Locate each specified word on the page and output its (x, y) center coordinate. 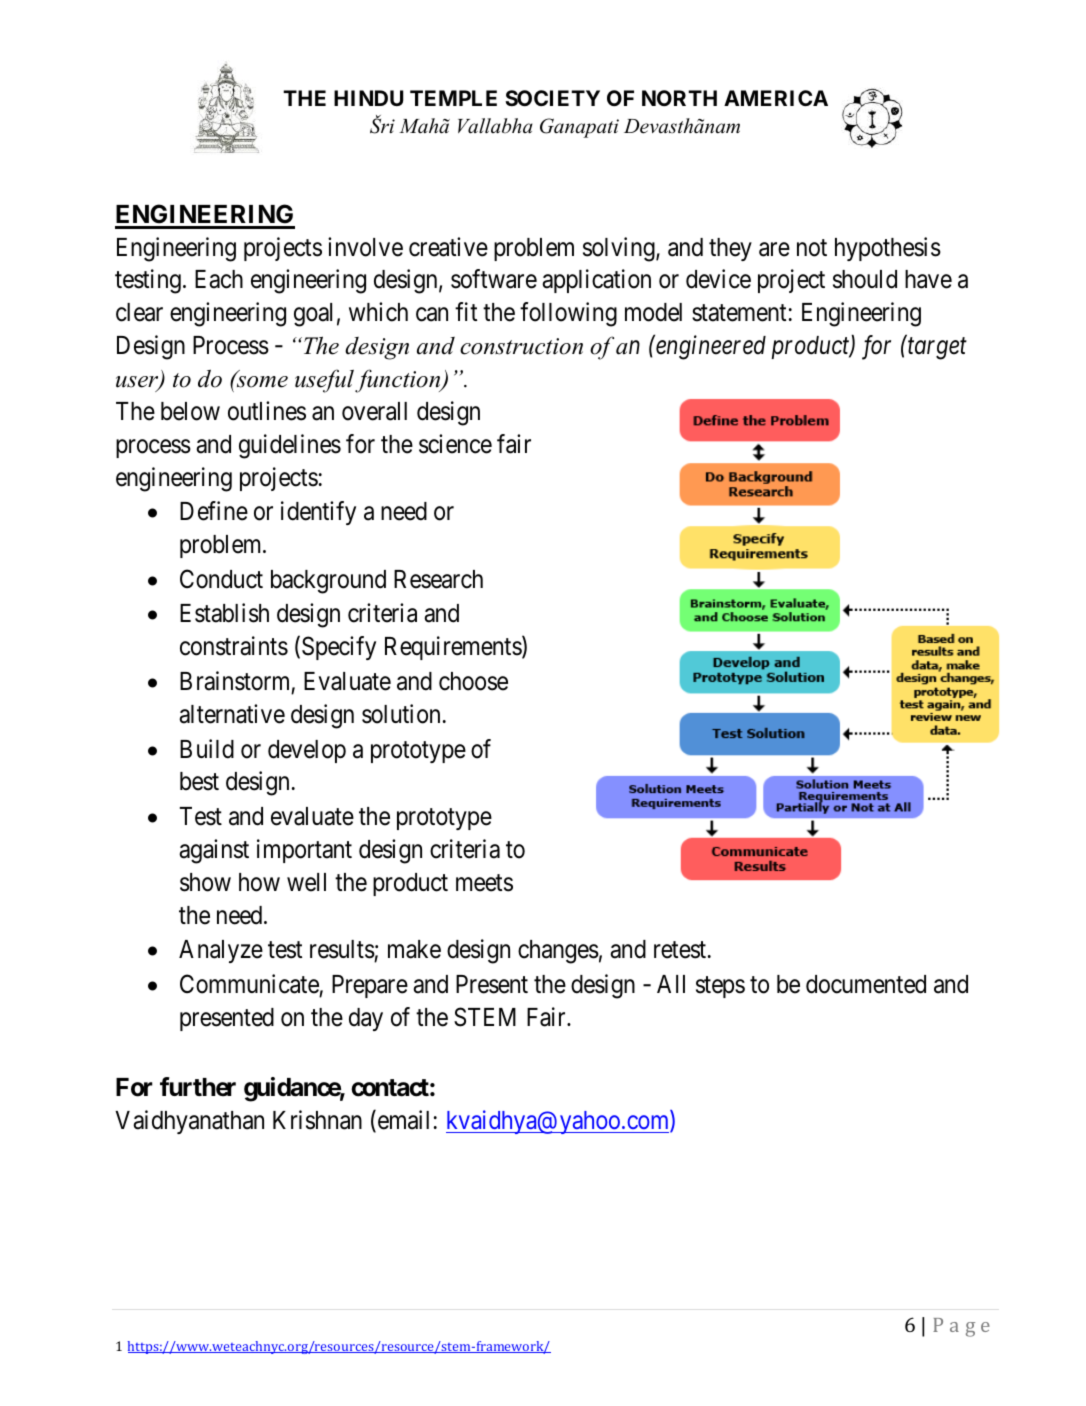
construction (521, 346)
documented (866, 984)
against (214, 851)
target (937, 349)
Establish (224, 613)
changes (558, 952)
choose (473, 681)
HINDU (369, 98)
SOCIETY (552, 98)
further (198, 1087)
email (402, 1121)
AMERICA (776, 98)
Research (438, 579)
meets (484, 883)
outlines (267, 411)
